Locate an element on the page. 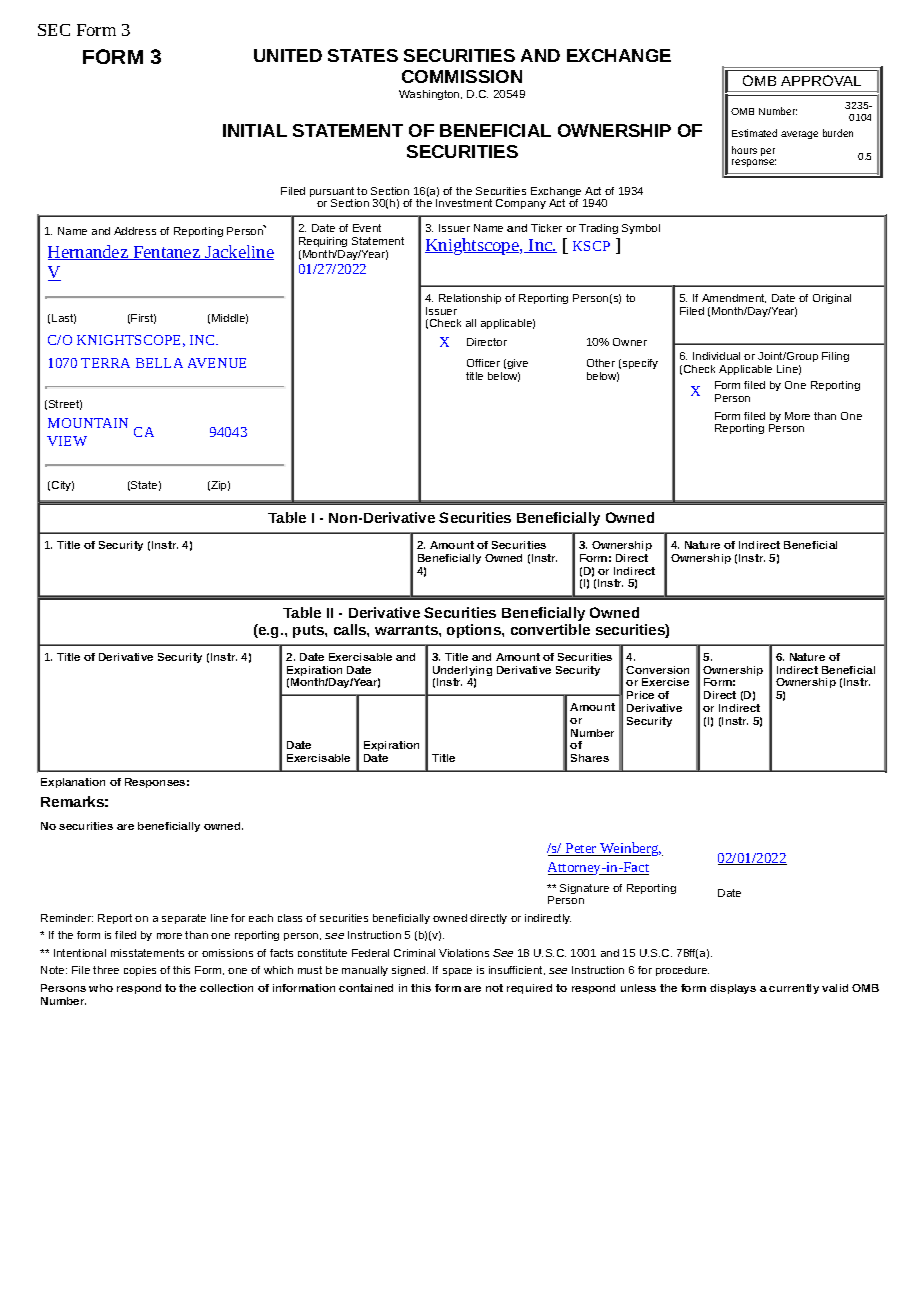  COMMISSION is located at coordinates (462, 76).
